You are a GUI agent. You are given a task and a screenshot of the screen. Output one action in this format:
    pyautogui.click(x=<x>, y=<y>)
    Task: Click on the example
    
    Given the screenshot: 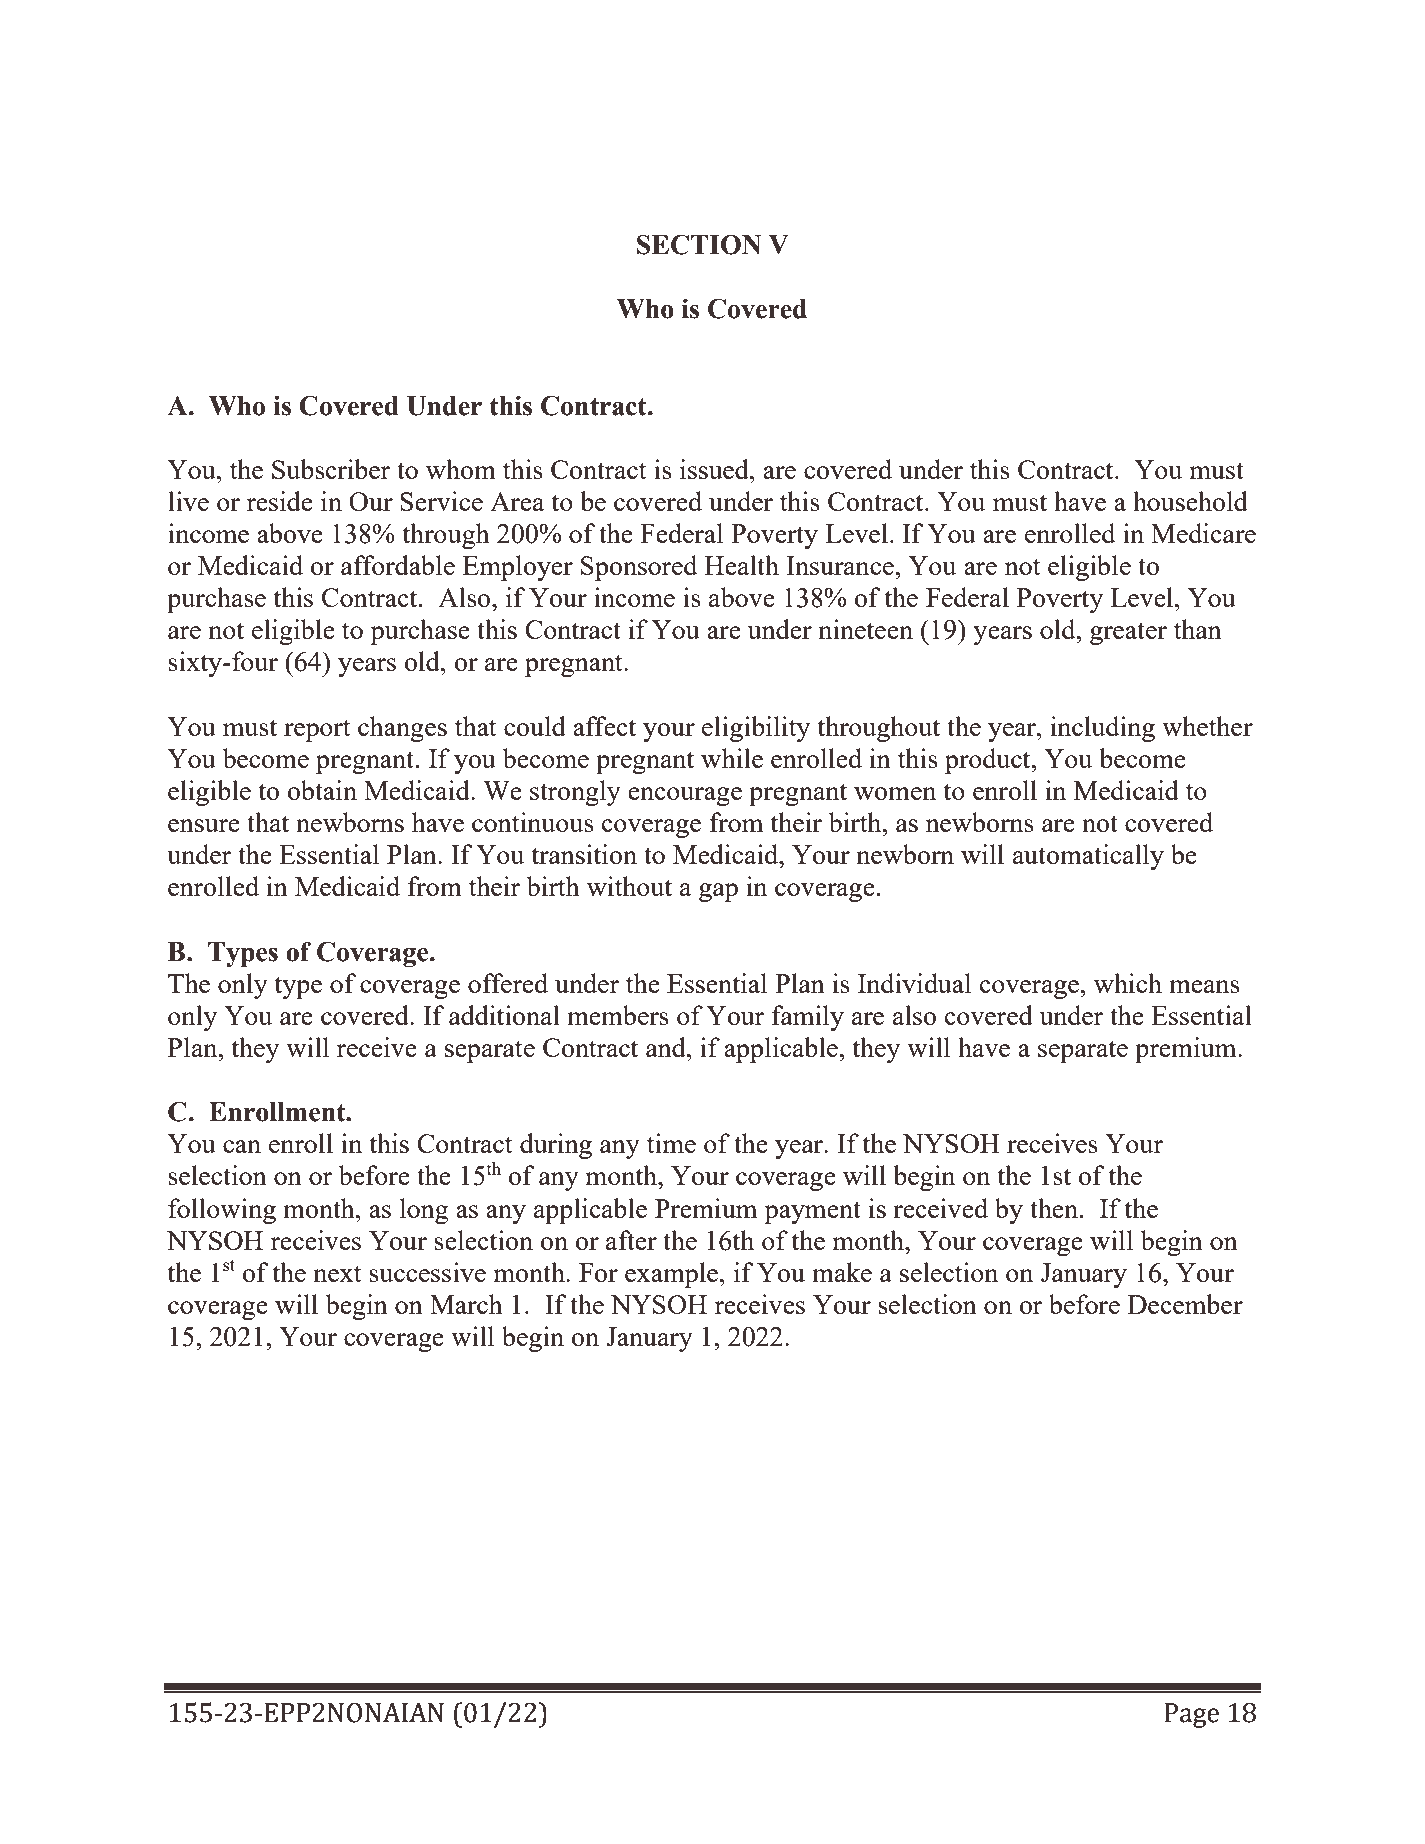 What is the action you would take?
    pyautogui.click(x=673, y=1275)
